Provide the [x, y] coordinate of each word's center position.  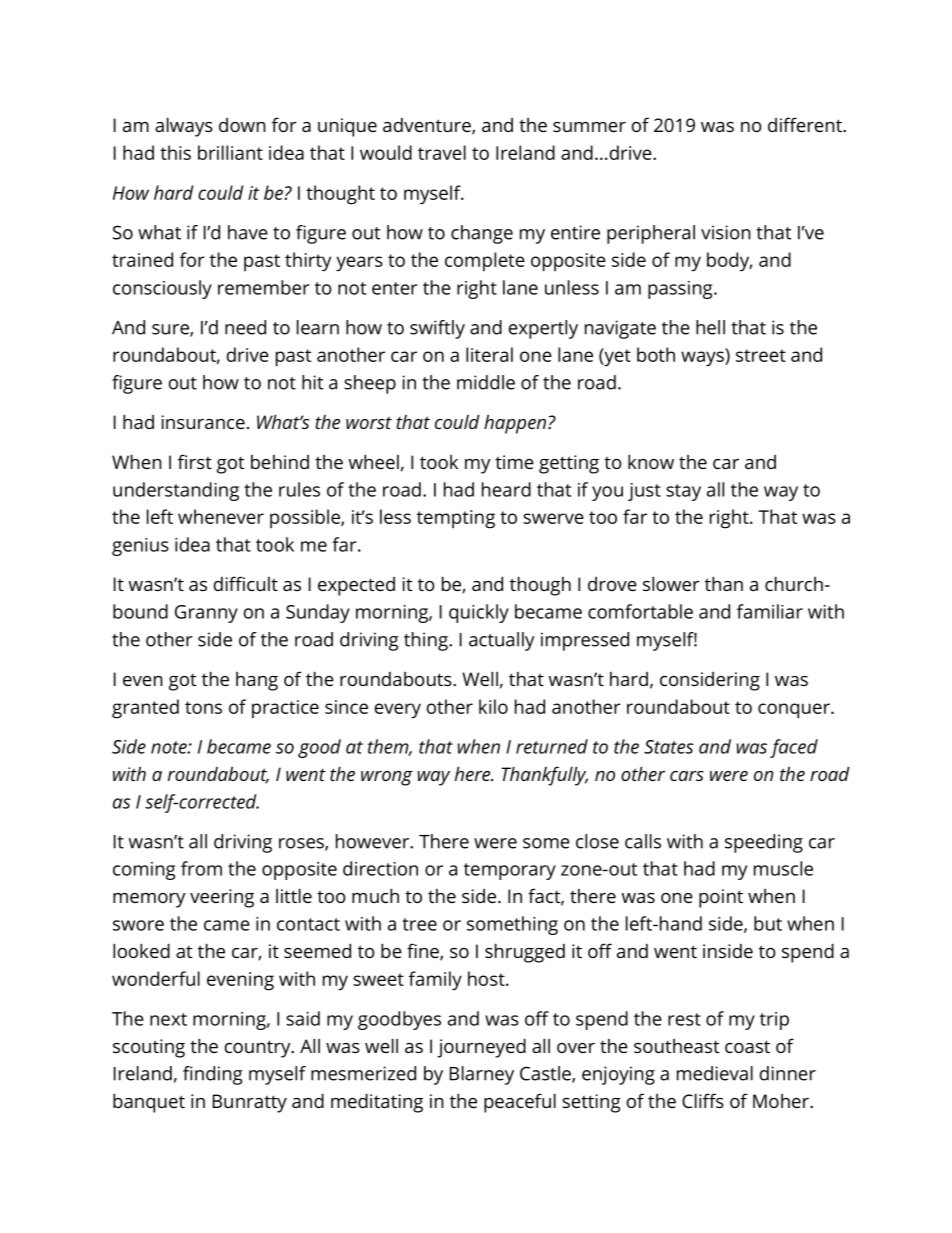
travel [442, 152]
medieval [715, 1073]
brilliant [230, 152]
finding [213, 1075]
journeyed [481, 1048]
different [806, 124]
